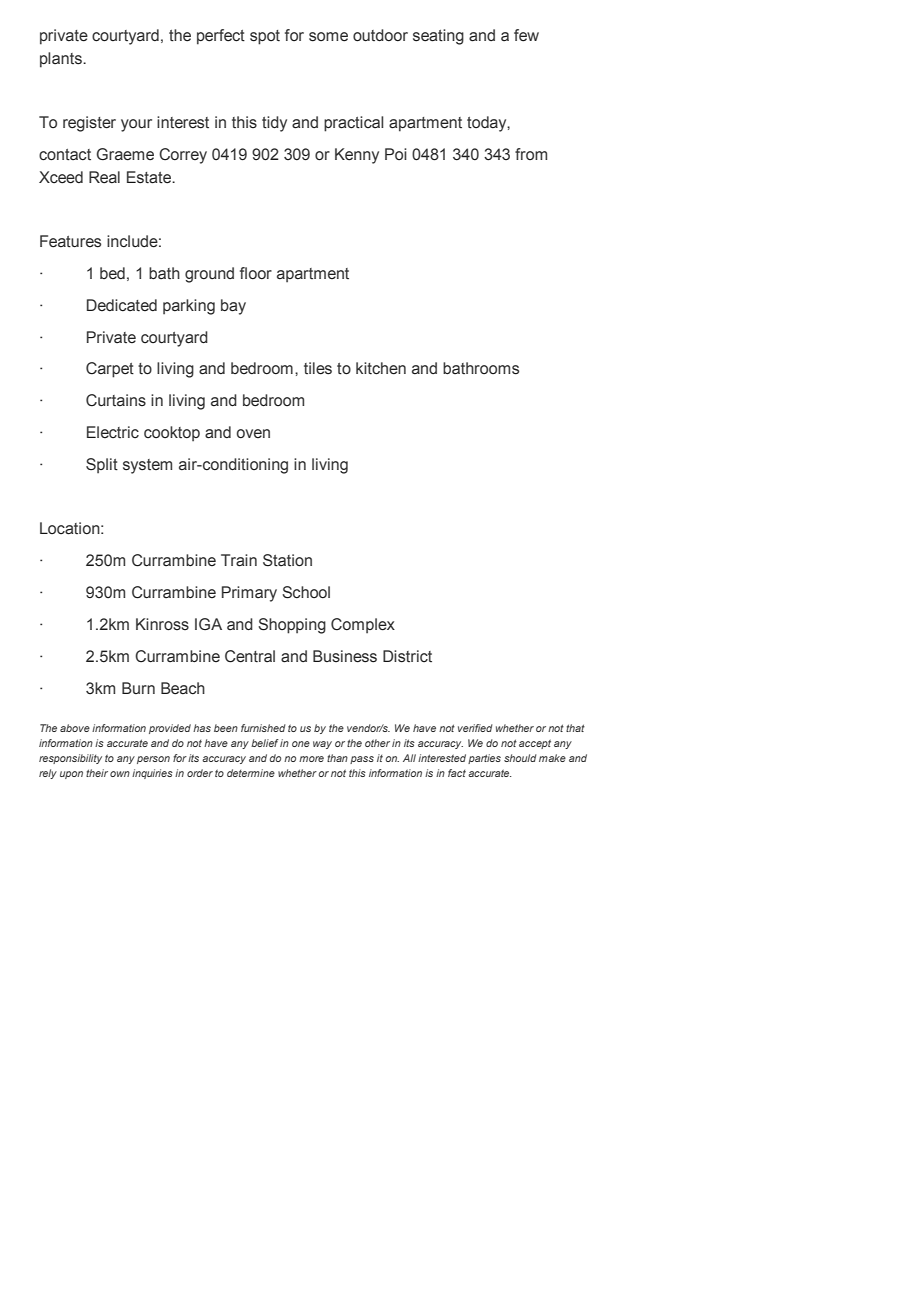 This screenshot has width=924, height=1303. What do you see at coordinates (318, 368) in the screenshot?
I see `tiles` at bounding box center [318, 368].
